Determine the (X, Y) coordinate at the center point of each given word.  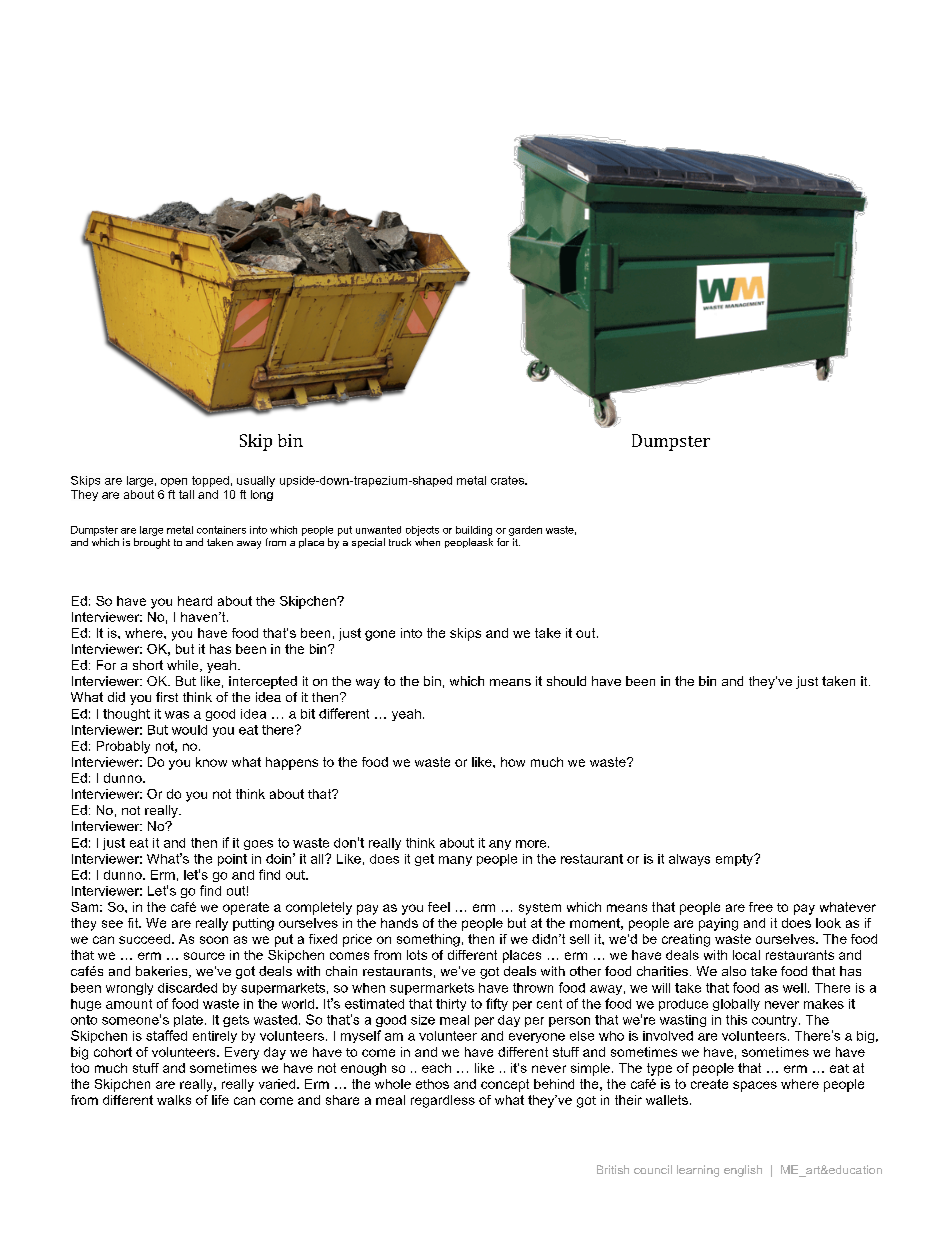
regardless (443, 1101)
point (232, 860)
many (455, 861)
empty (735, 860)
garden (525, 531)
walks (174, 1100)
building (474, 531)
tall (186, 494)
